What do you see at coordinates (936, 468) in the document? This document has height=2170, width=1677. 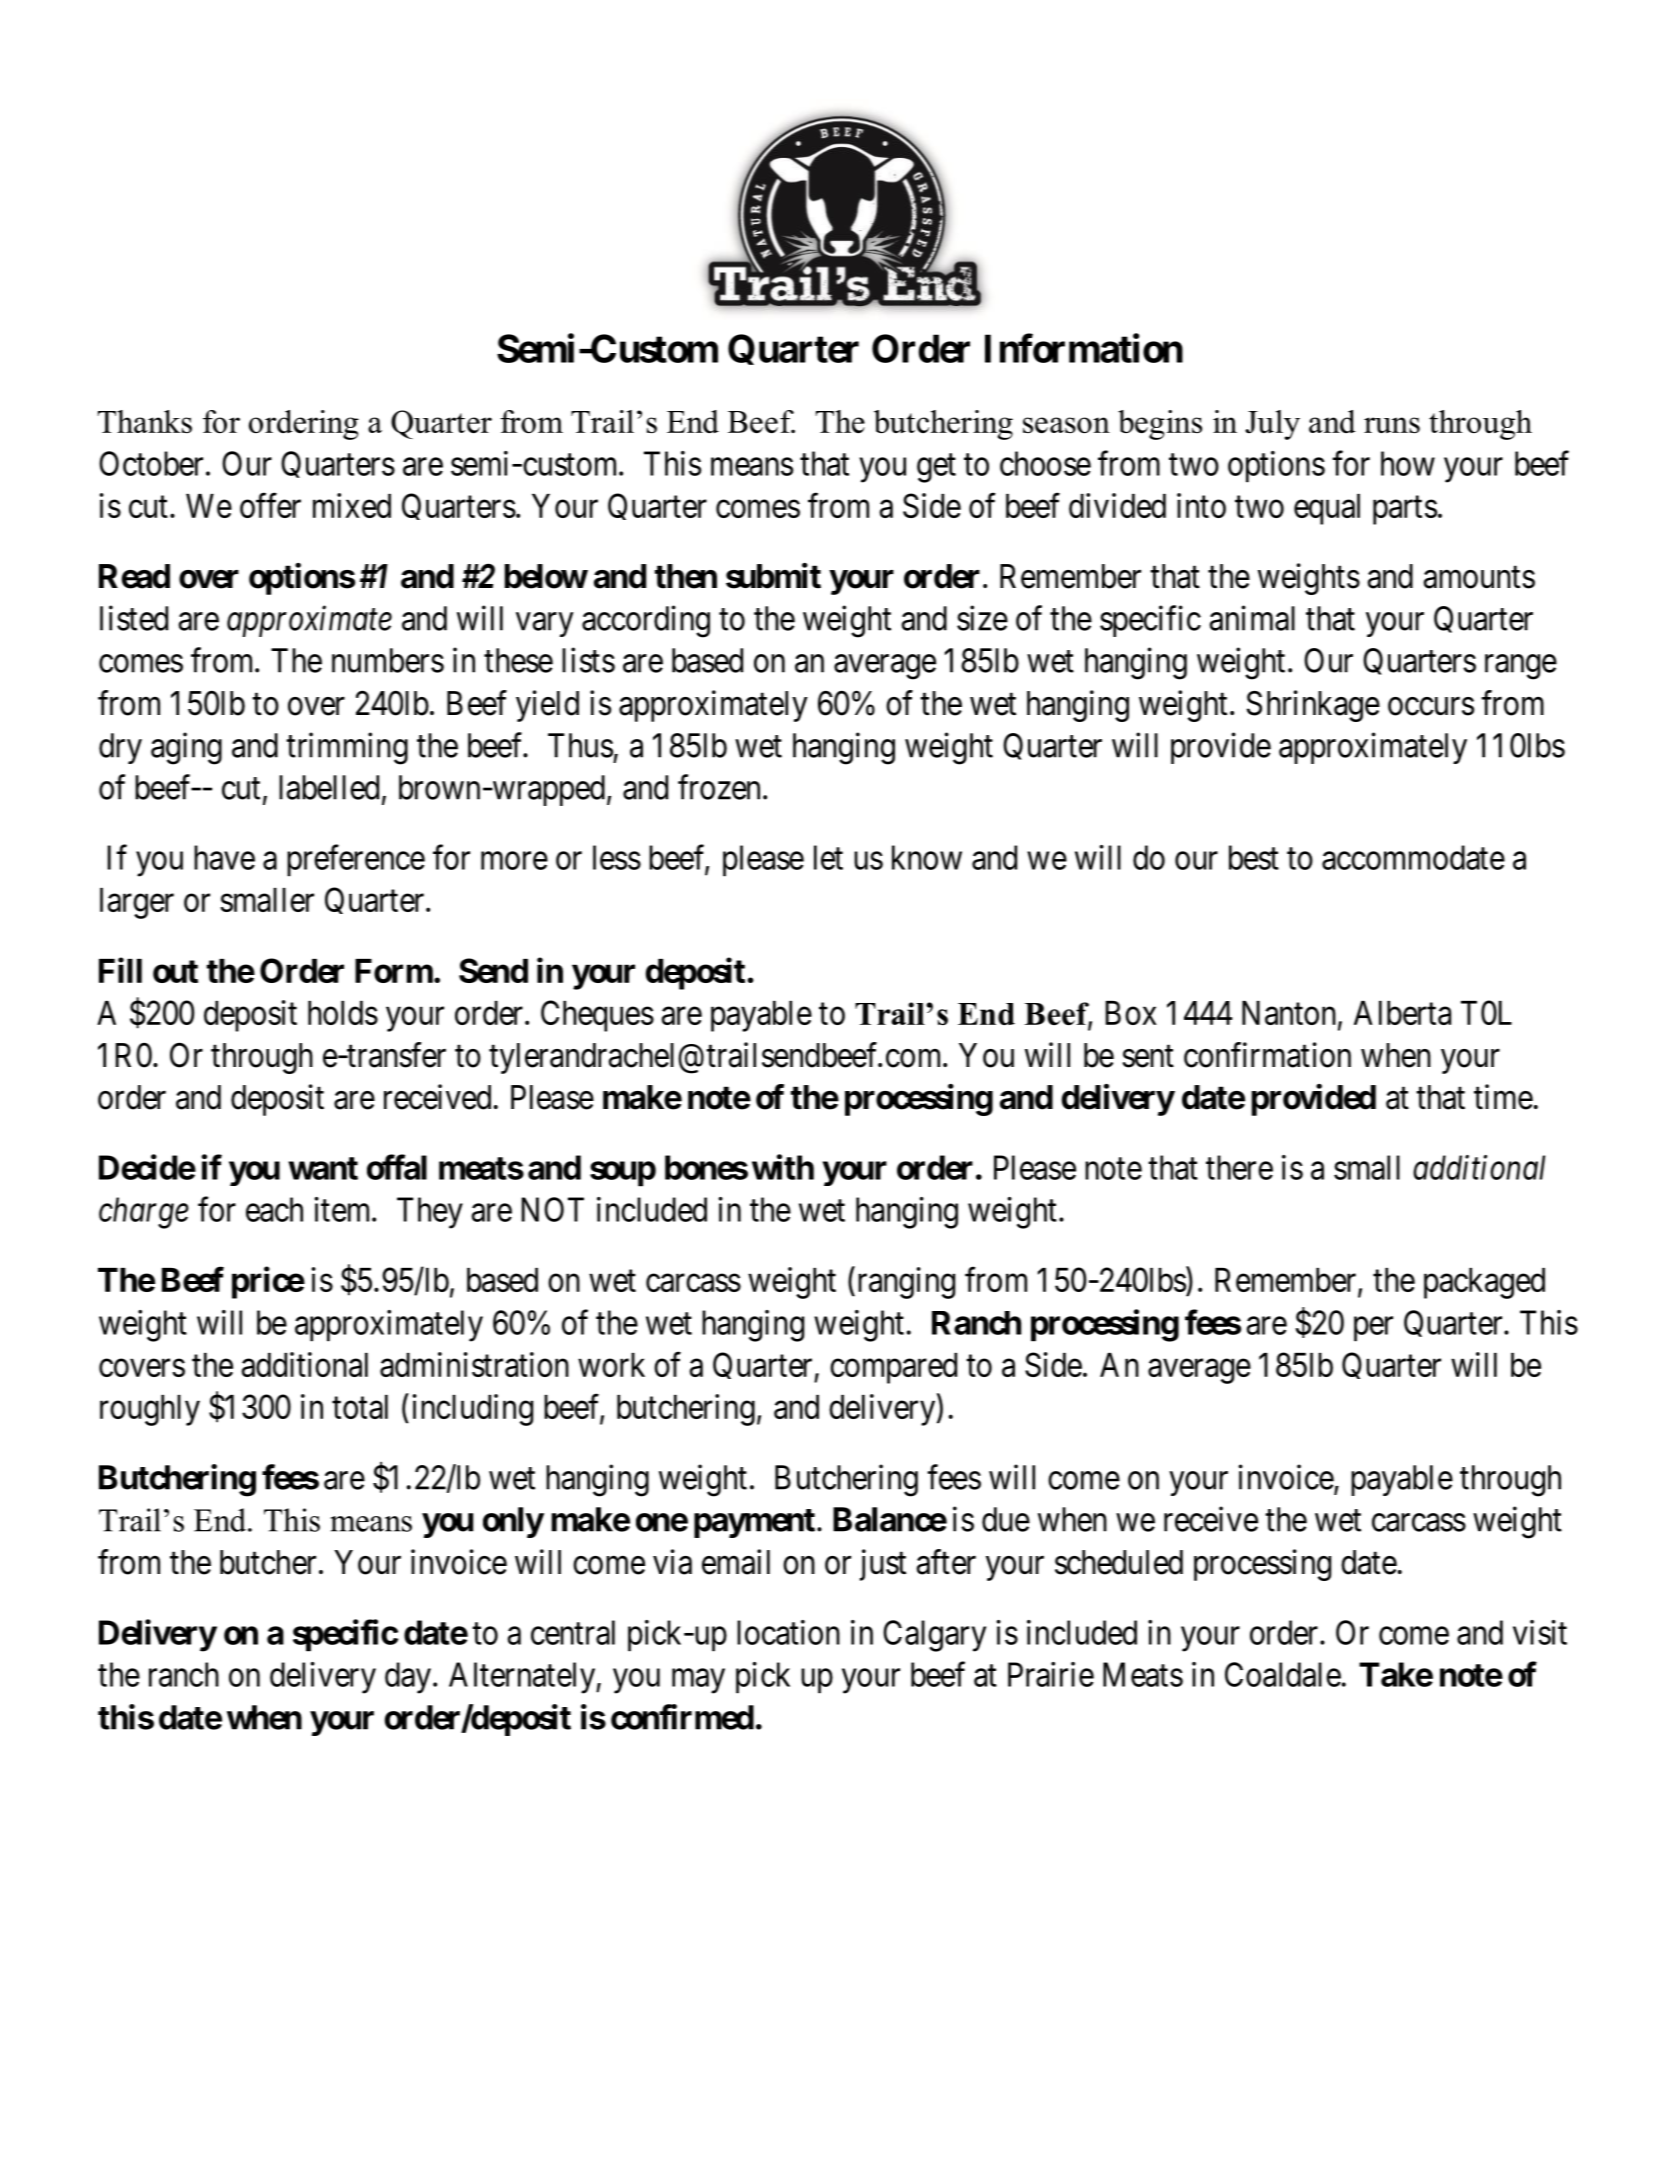 I see `get` at bounding box center [936, 468].
